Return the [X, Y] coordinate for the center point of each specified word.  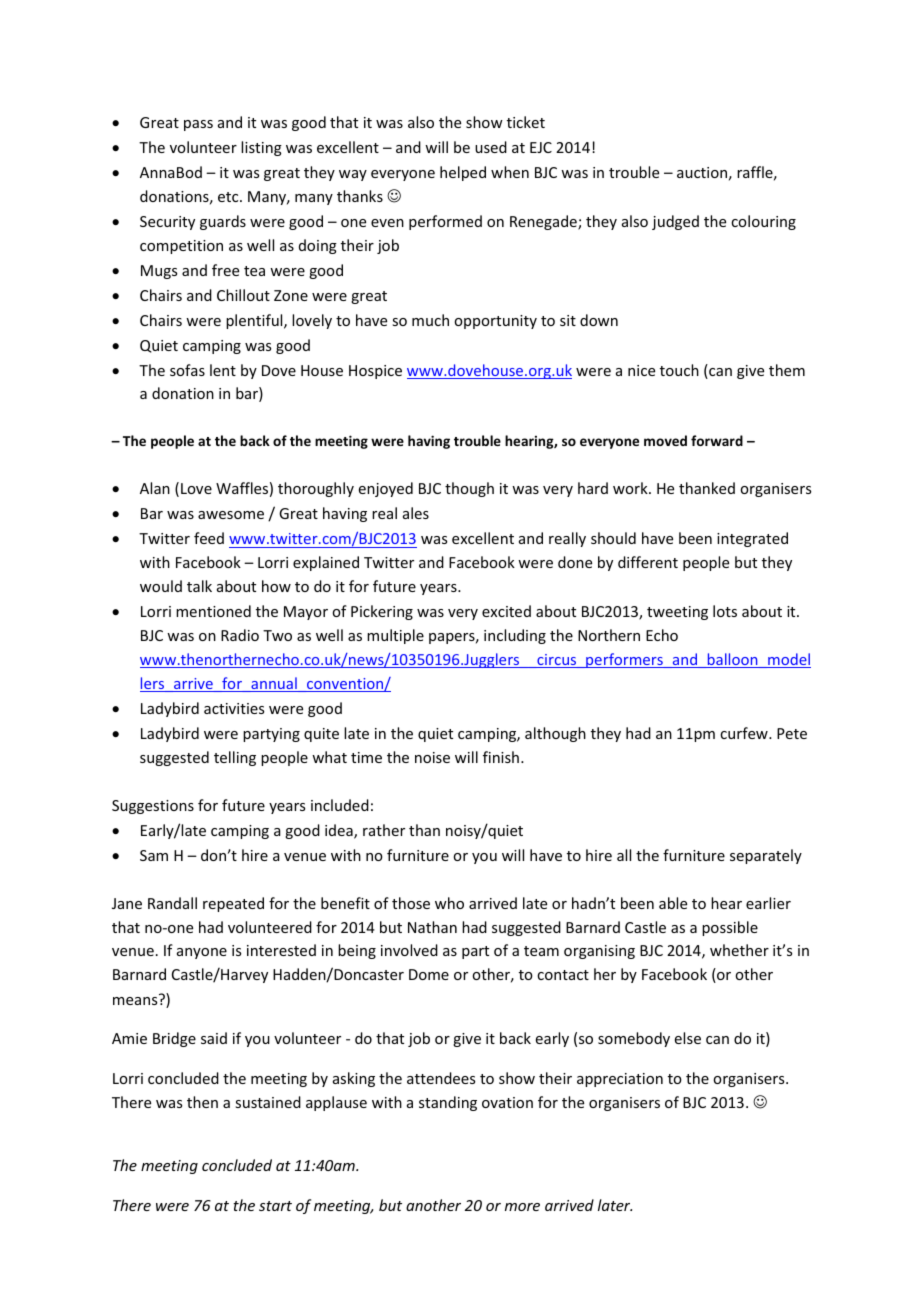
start [275, 1206]
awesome [231, 515]
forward [717, 440]
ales [416, 513]
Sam [154, 855]
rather [384, 830]
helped [463, 173]
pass [198, 125]
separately [766, 856]
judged [675, 222]
